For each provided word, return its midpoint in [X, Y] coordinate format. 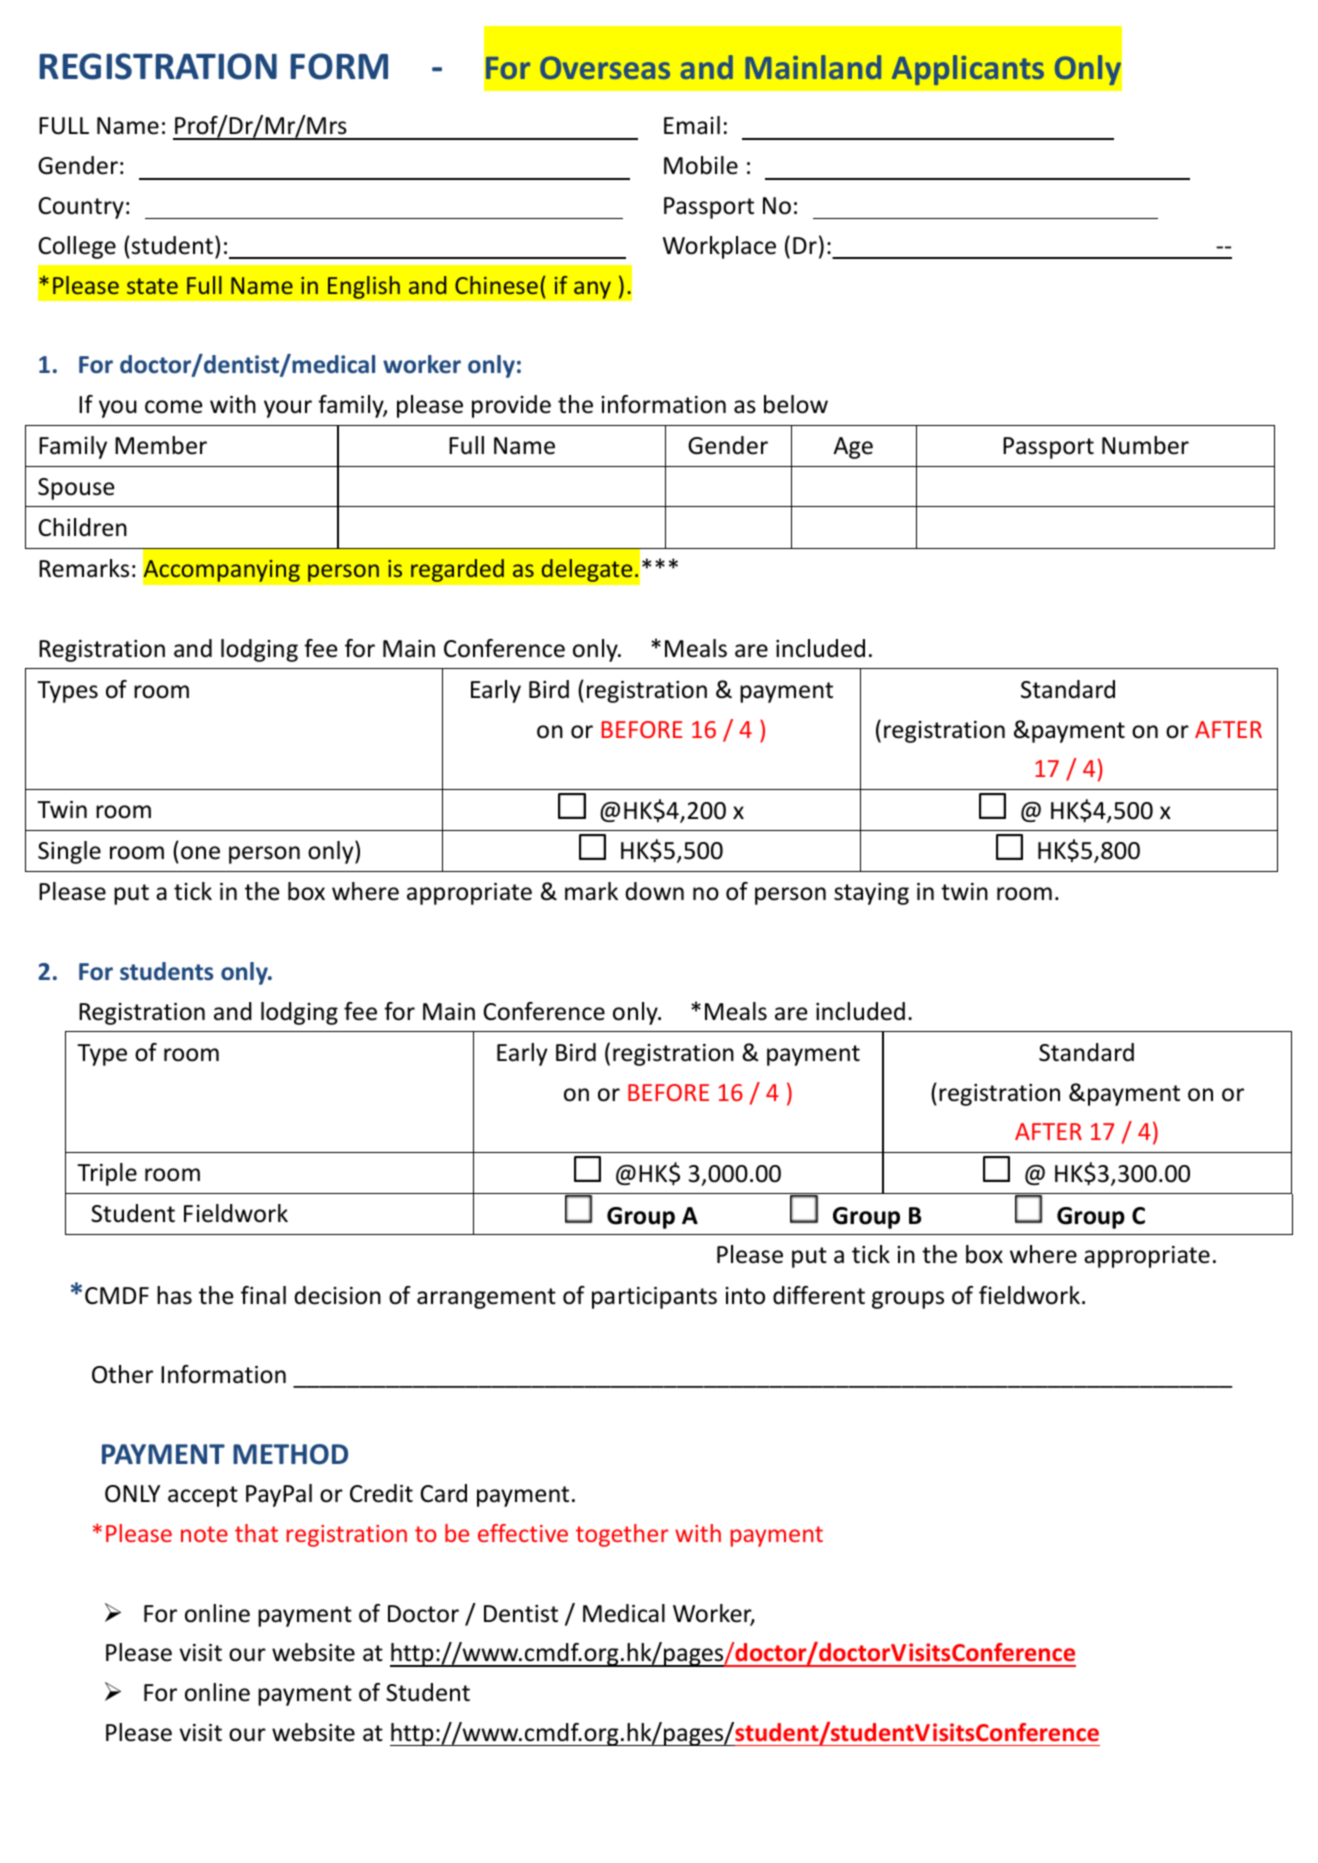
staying [871, 894]
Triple [107, 1174]
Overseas [605, 67]
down [654, 891]
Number [1145, 445]
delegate [587, 570]
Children [82, 527]
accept [203, 1496]
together [622, 1535]
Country [81, 208]
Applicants [968, 70]
